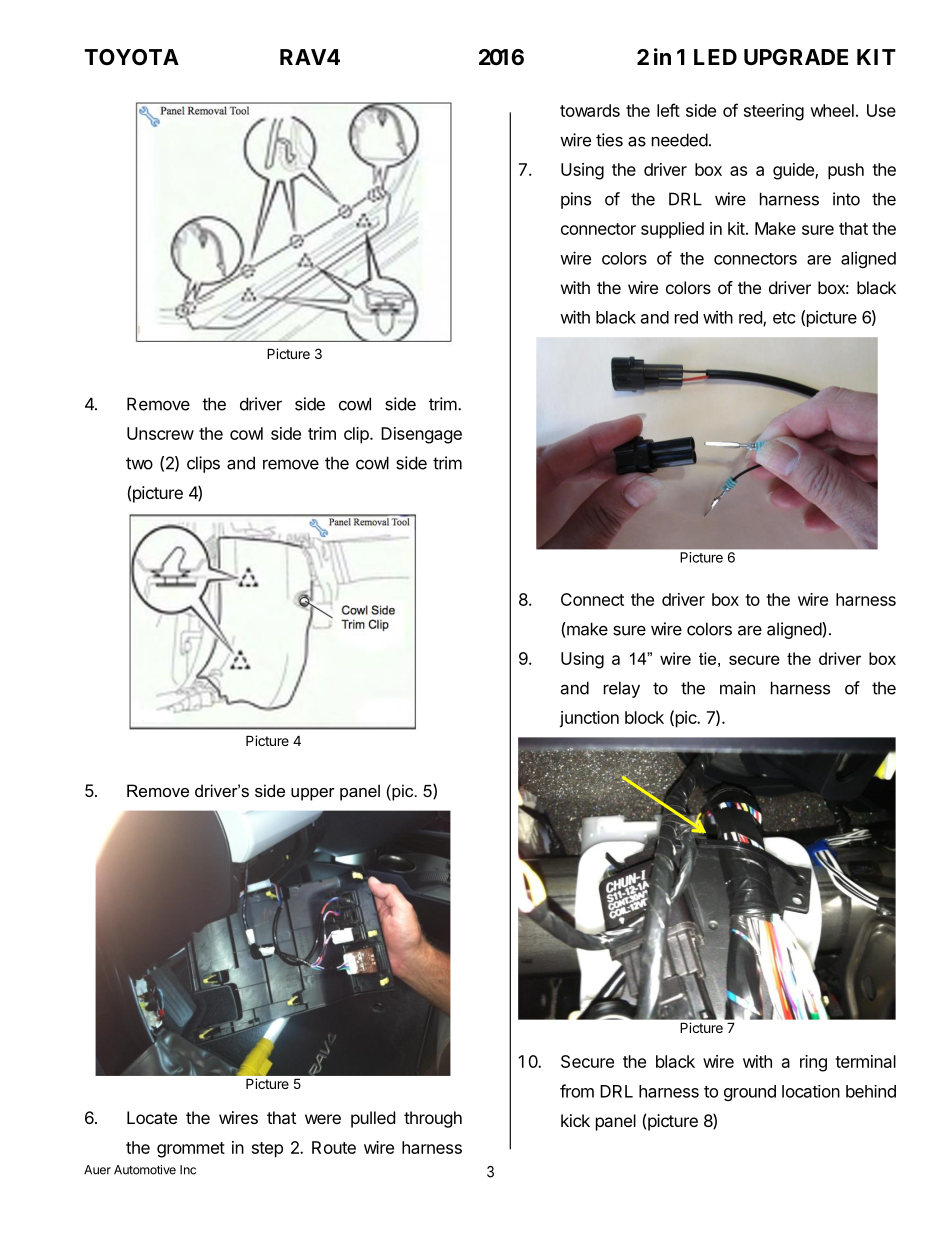  Describe the element at coordinates (737, 688) in the document. I see `main` at that location.
